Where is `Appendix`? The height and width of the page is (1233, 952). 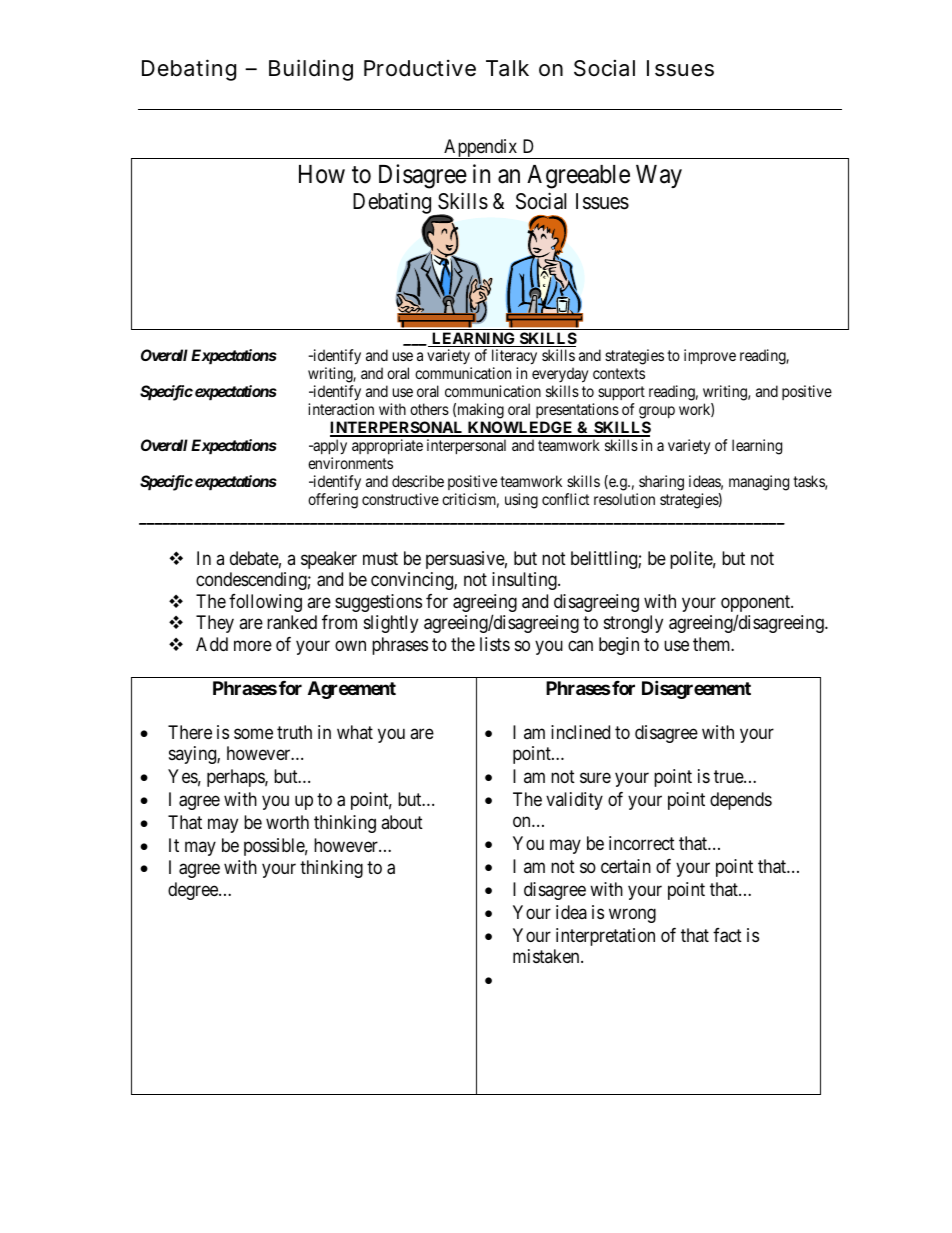 Appendix is located at coordinates (481, 149).
